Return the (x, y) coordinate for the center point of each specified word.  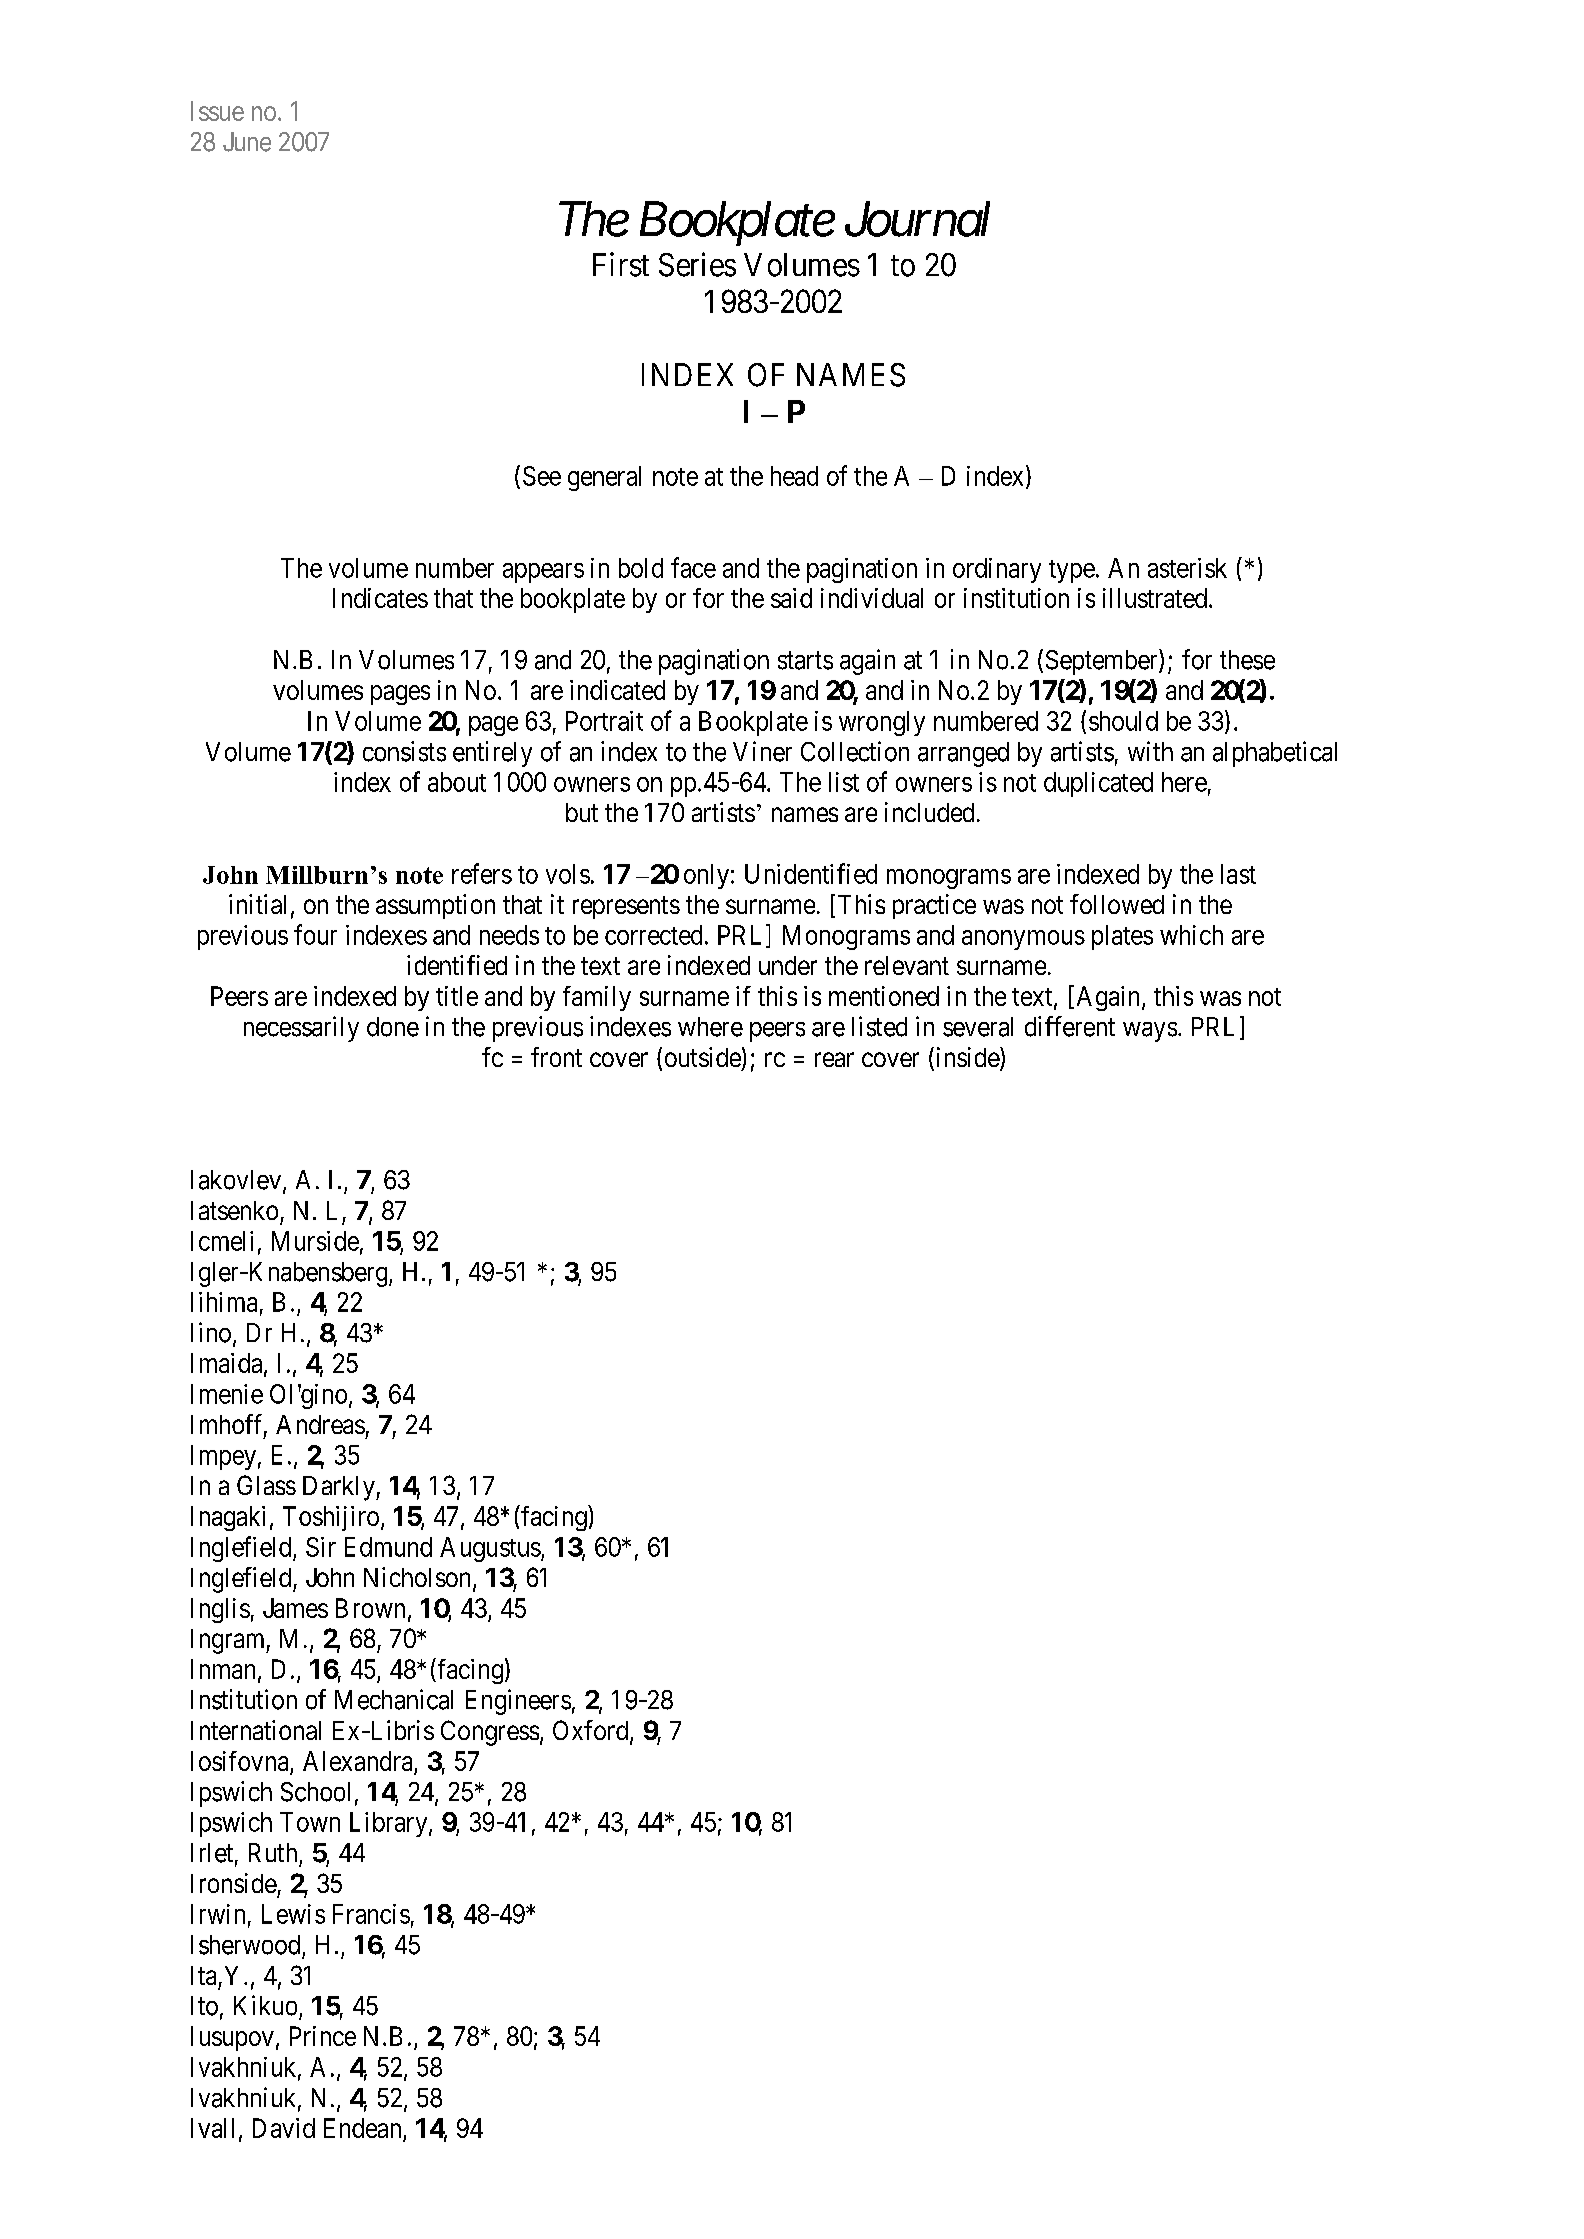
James (295, 1608)
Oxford (592, 1731)
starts (805, 660)
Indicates (380, 598)
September (1103, 662)
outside (703, 1057)
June (247, 142)
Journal (917, 219)
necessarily (301, 1029)
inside (969, 1058)
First (621, 264)
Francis (371, 1914)
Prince (323, 2036)
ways (1150, 1032)
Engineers (518, 1702)
